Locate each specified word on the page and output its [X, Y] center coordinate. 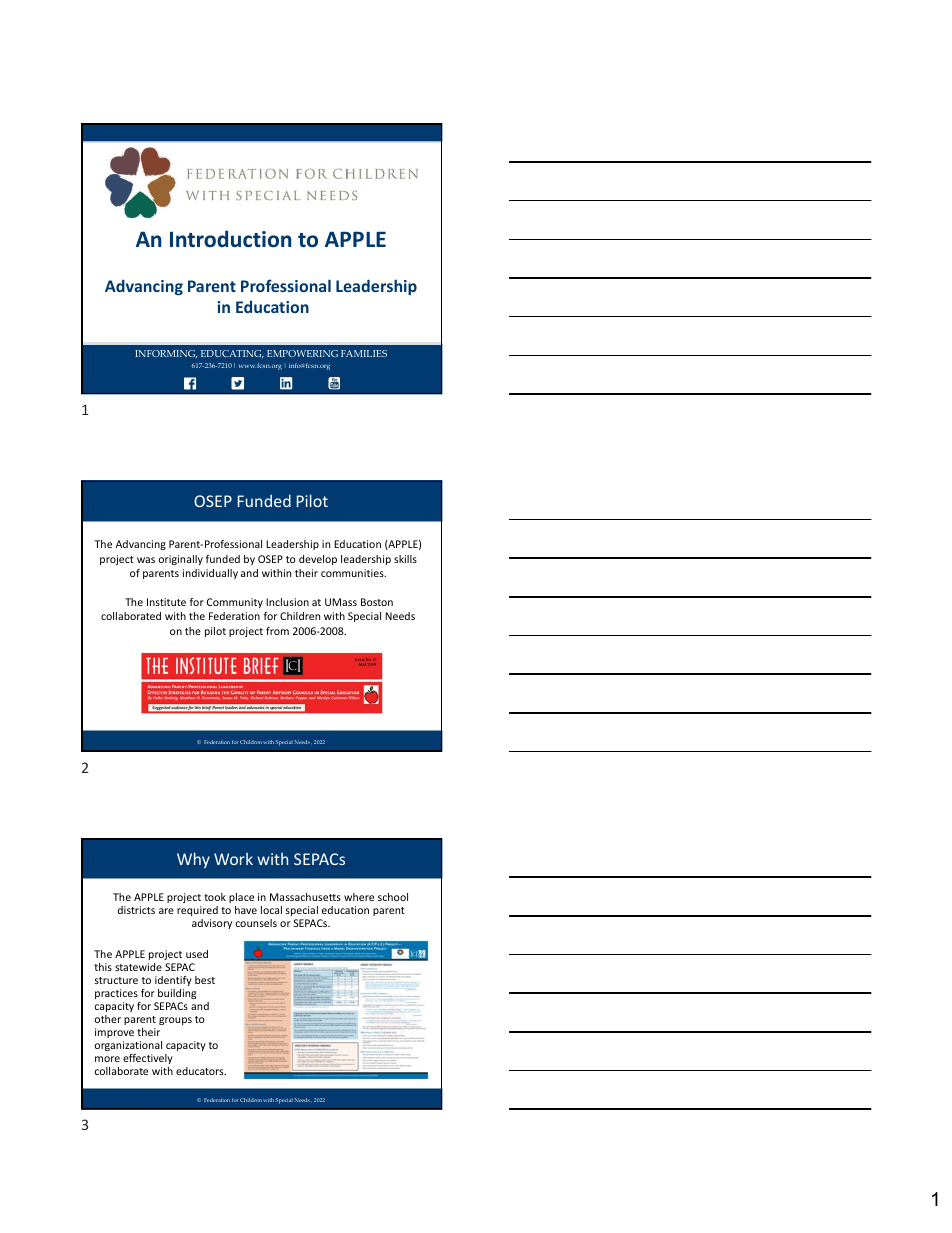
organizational [128, 1046]
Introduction [231, 239]
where [359, 897]
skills [405, 559]
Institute [166, 602]
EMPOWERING [302, 353]
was [146, 560]
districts [136, 910]
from [277, 631]
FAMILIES [364, 353]
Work [233, 859]
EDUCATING [232, 354]
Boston [377, 602]
